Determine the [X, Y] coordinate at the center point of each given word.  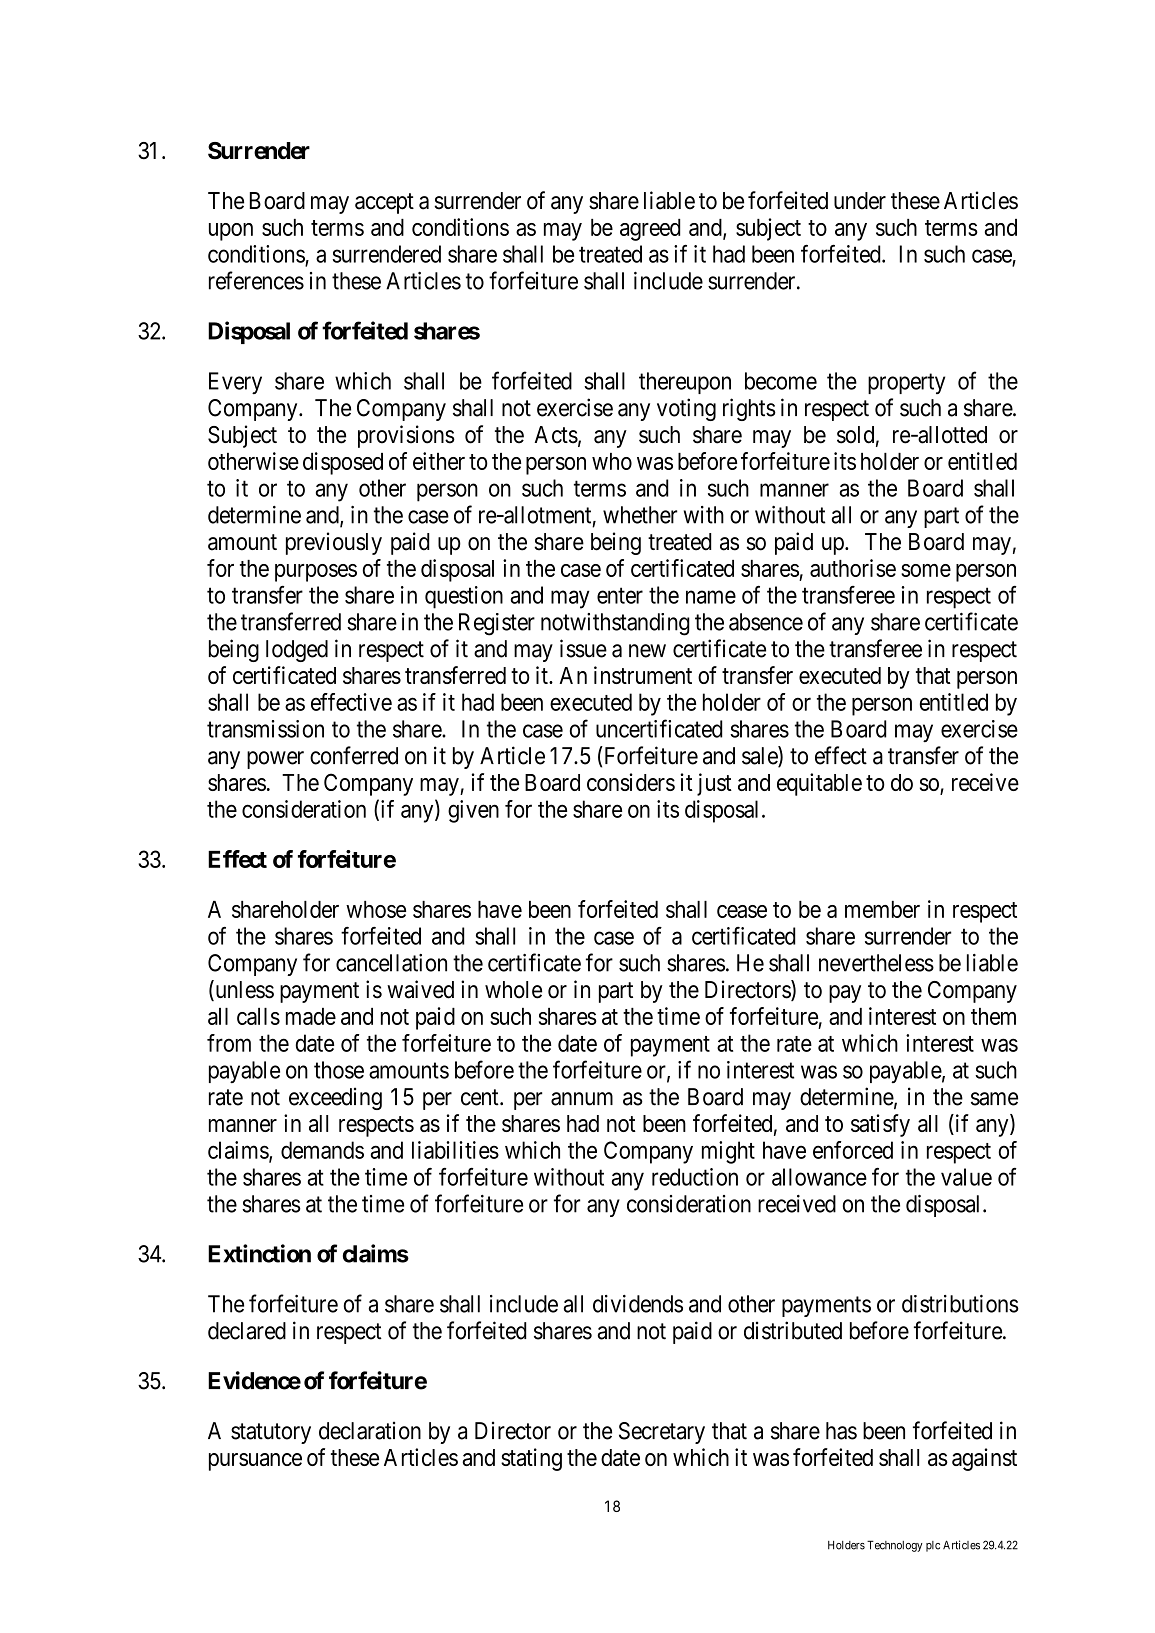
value [966, 1177]
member [882, 909]
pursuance [255, 1462]
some [926, 570]
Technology [895, 1546]
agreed [650, 230]
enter [620, 596]
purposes [316, 573]
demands [322, 1150]
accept [384, 203]
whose [376, 909]
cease [742, 911]
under [860, 201]
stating [531, 1459]
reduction [695, 1177]
